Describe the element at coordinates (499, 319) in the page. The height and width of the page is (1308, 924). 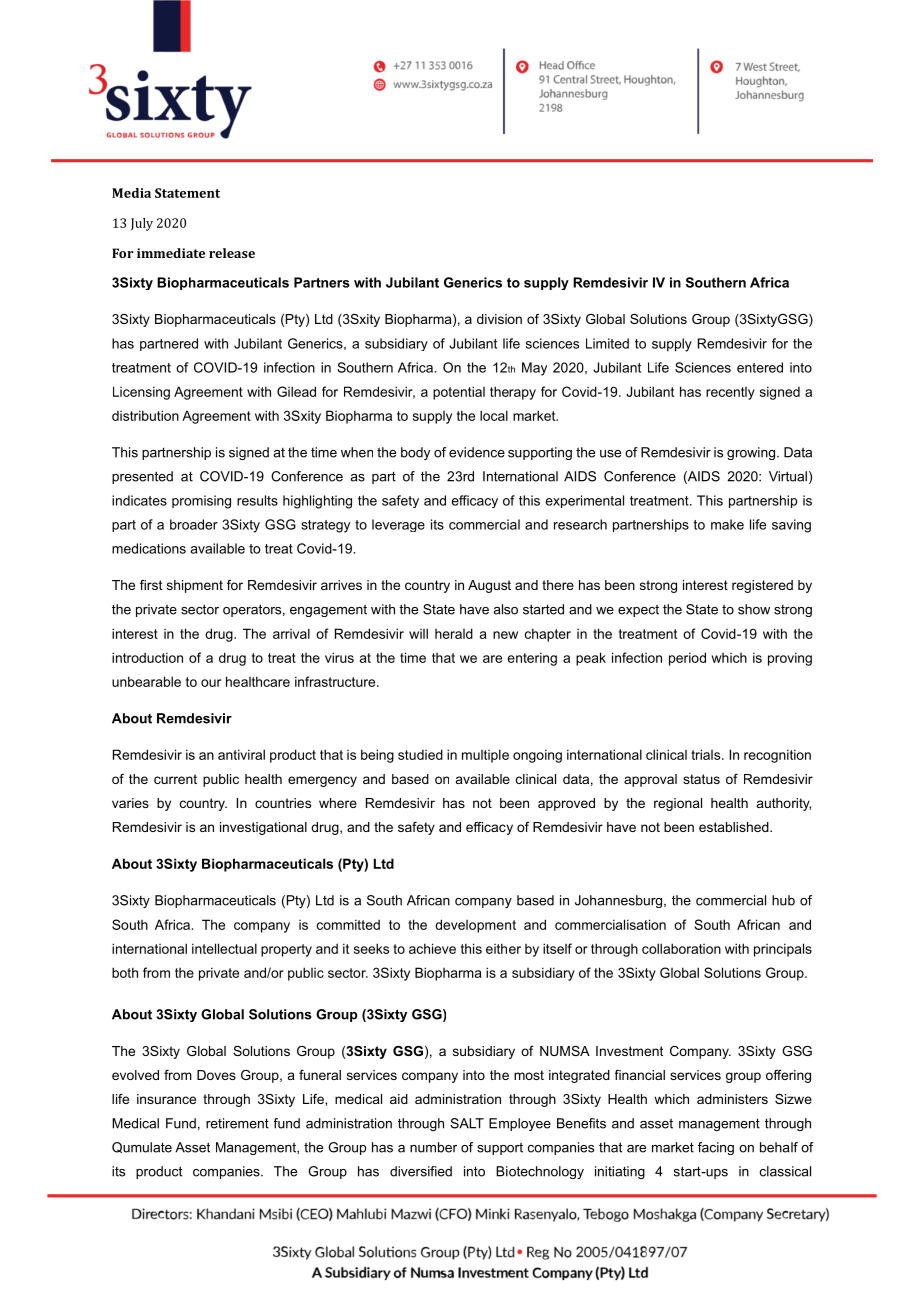
I see `division` at that location.
